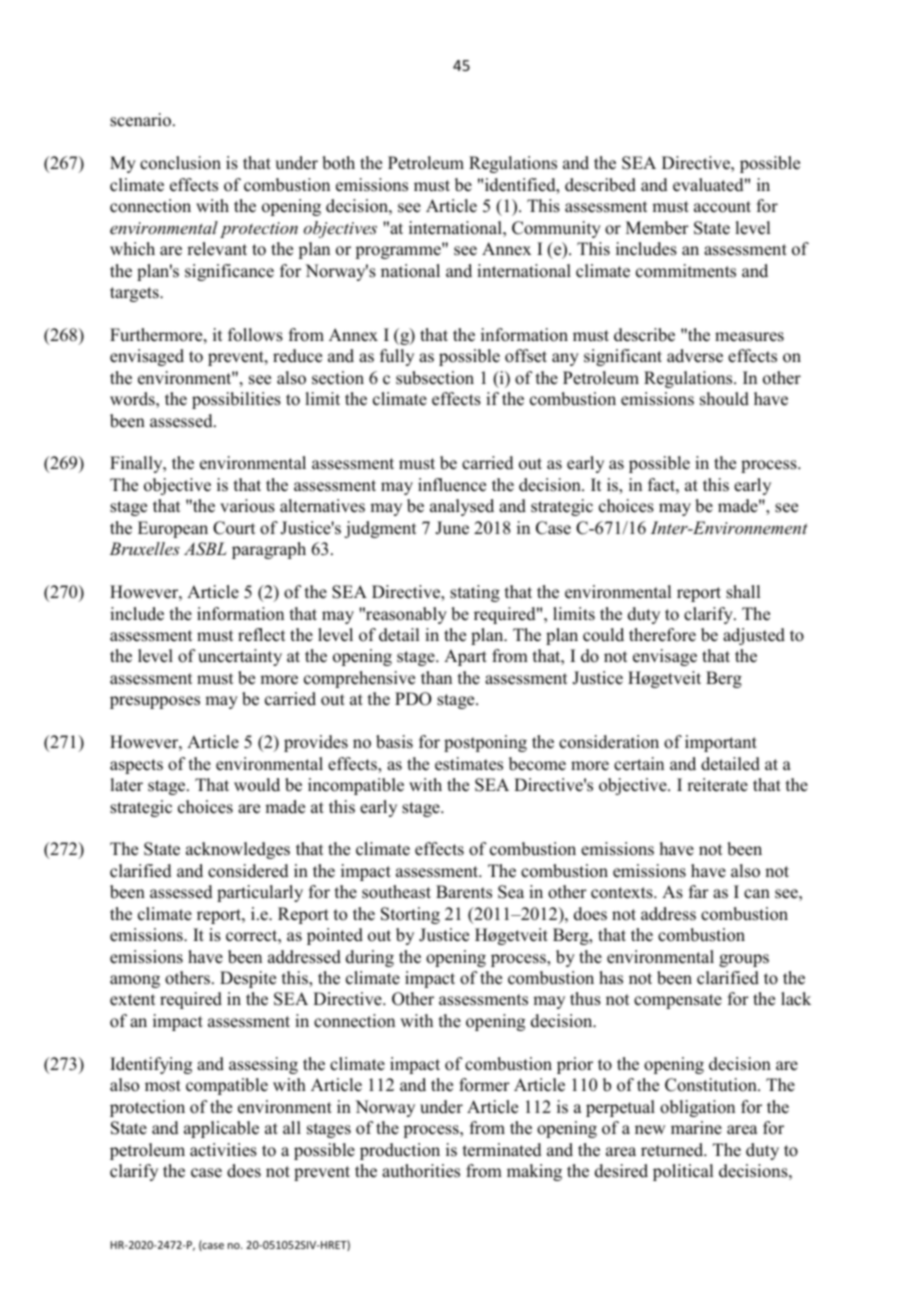 The width and height of the screenshot is (924, 1308). I want to click on activities, so click(223, 1150).
